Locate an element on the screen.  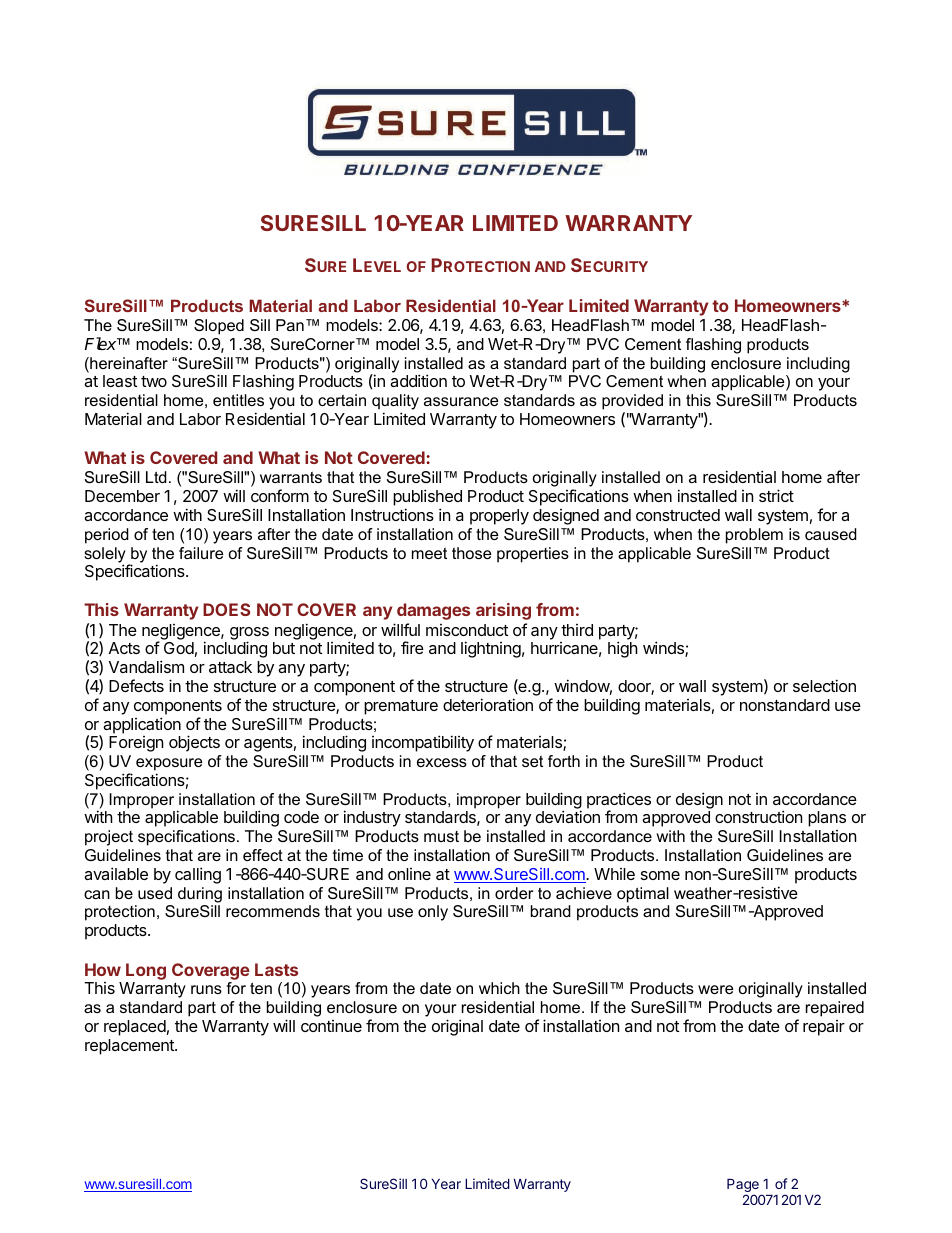
Long is located at coordinates (146, 971).
